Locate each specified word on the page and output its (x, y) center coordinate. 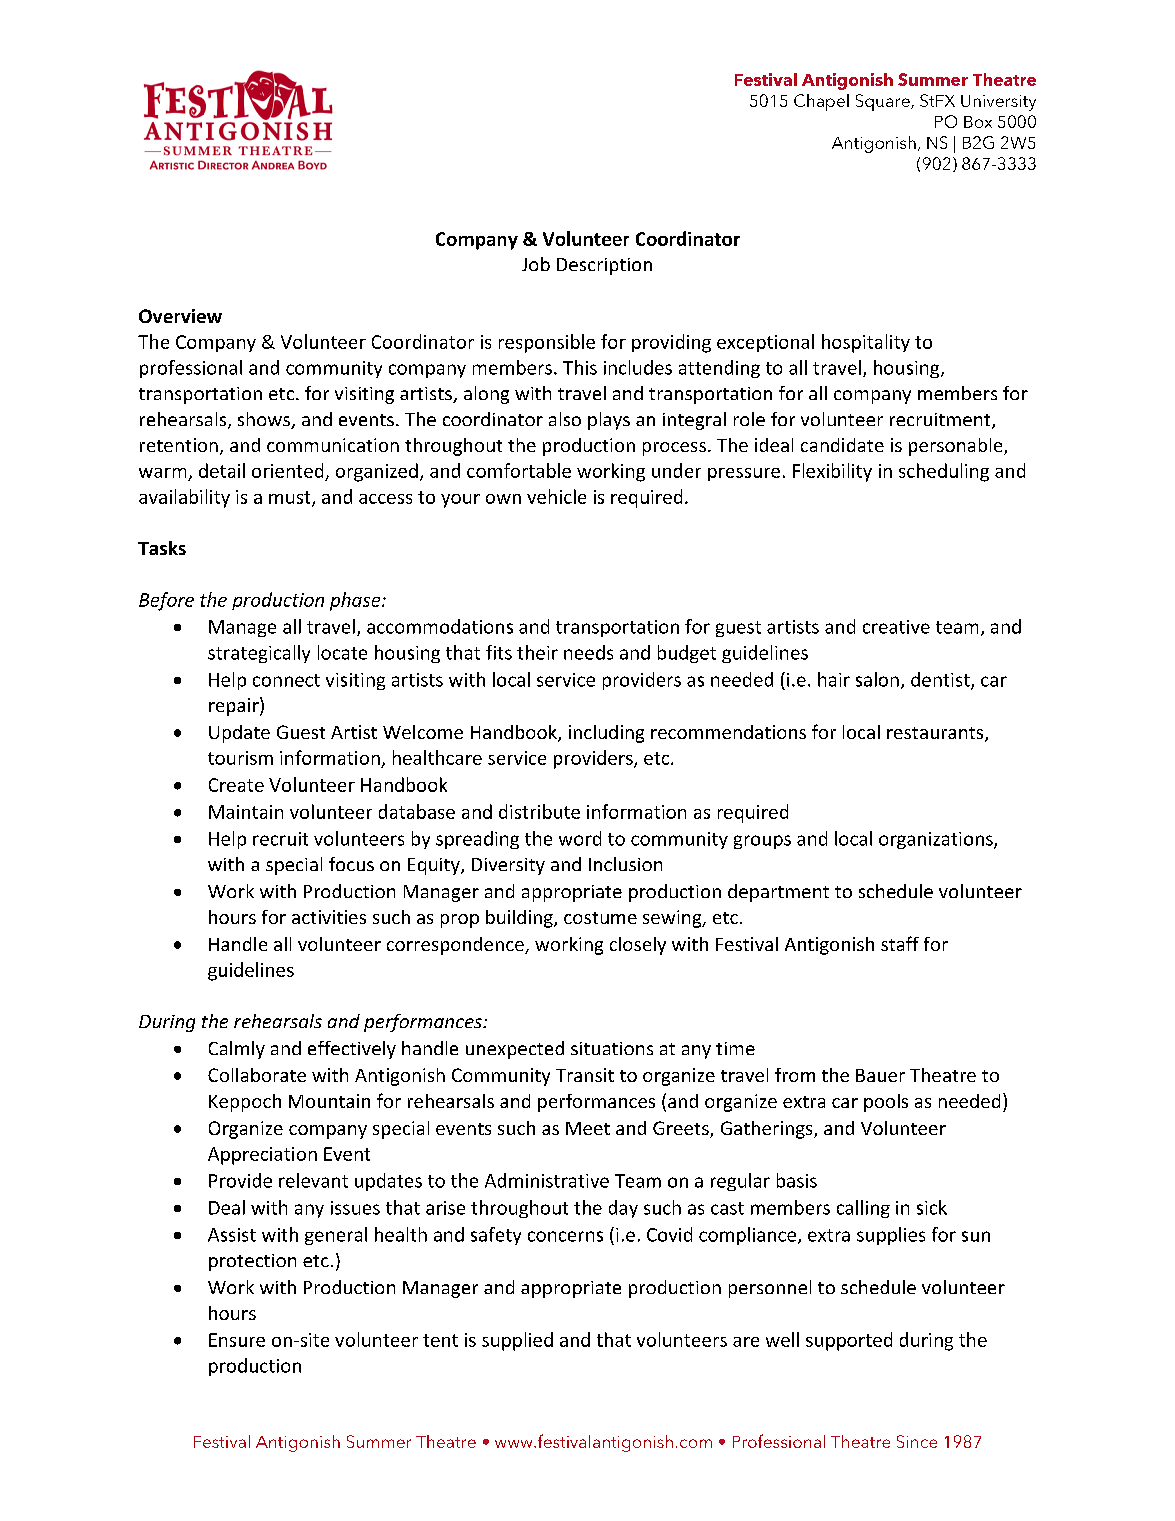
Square (884, 102)
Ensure (237, 1340)
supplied (517, 1341)
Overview (180, 316)
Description (604, 266)
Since (917, 1441)
